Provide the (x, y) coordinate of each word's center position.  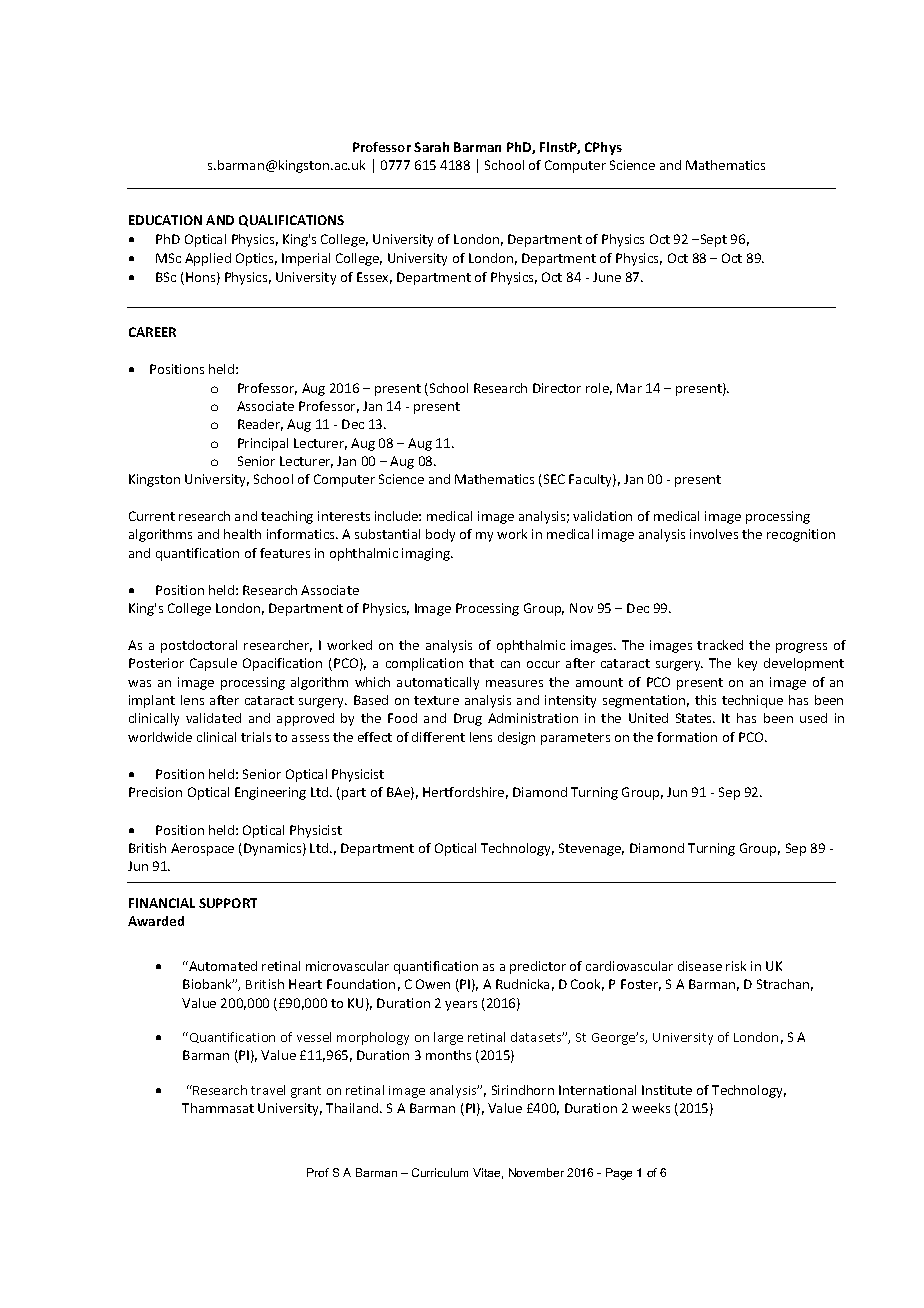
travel (268, 1090)
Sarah (431, 147)
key (747, 664)
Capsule (213, 664)
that (481, 663)
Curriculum (440, 1172)
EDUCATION (165, 220)
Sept (712, 240)
